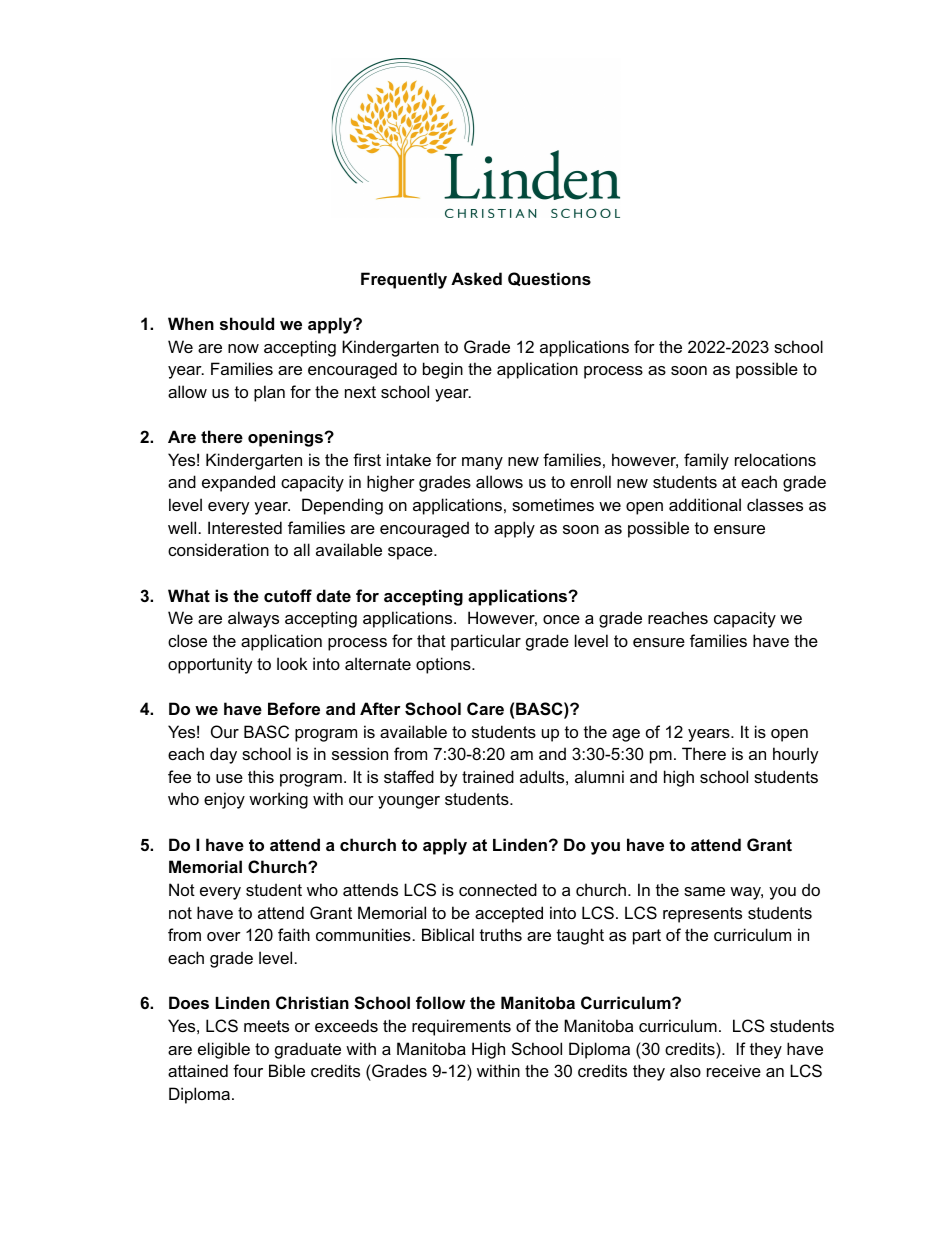 The width and height of the image is (952, 1233). What do you see at coordinates (476, 278) in the image?
I see `Asked` at bounding box center [476, 278].
